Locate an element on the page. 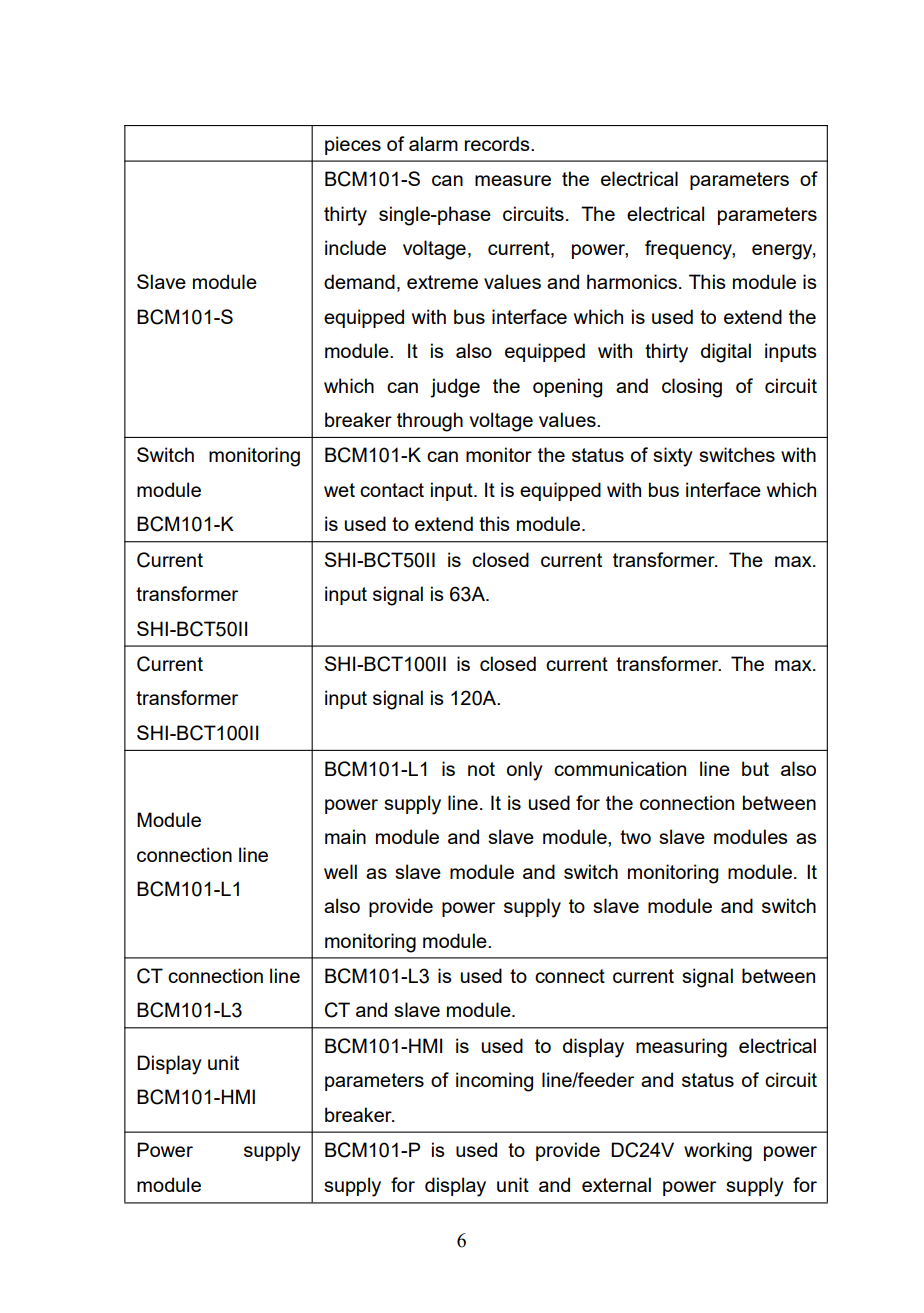 This page has width=924, height=1313. measure is located at coordinates (513, 180).
